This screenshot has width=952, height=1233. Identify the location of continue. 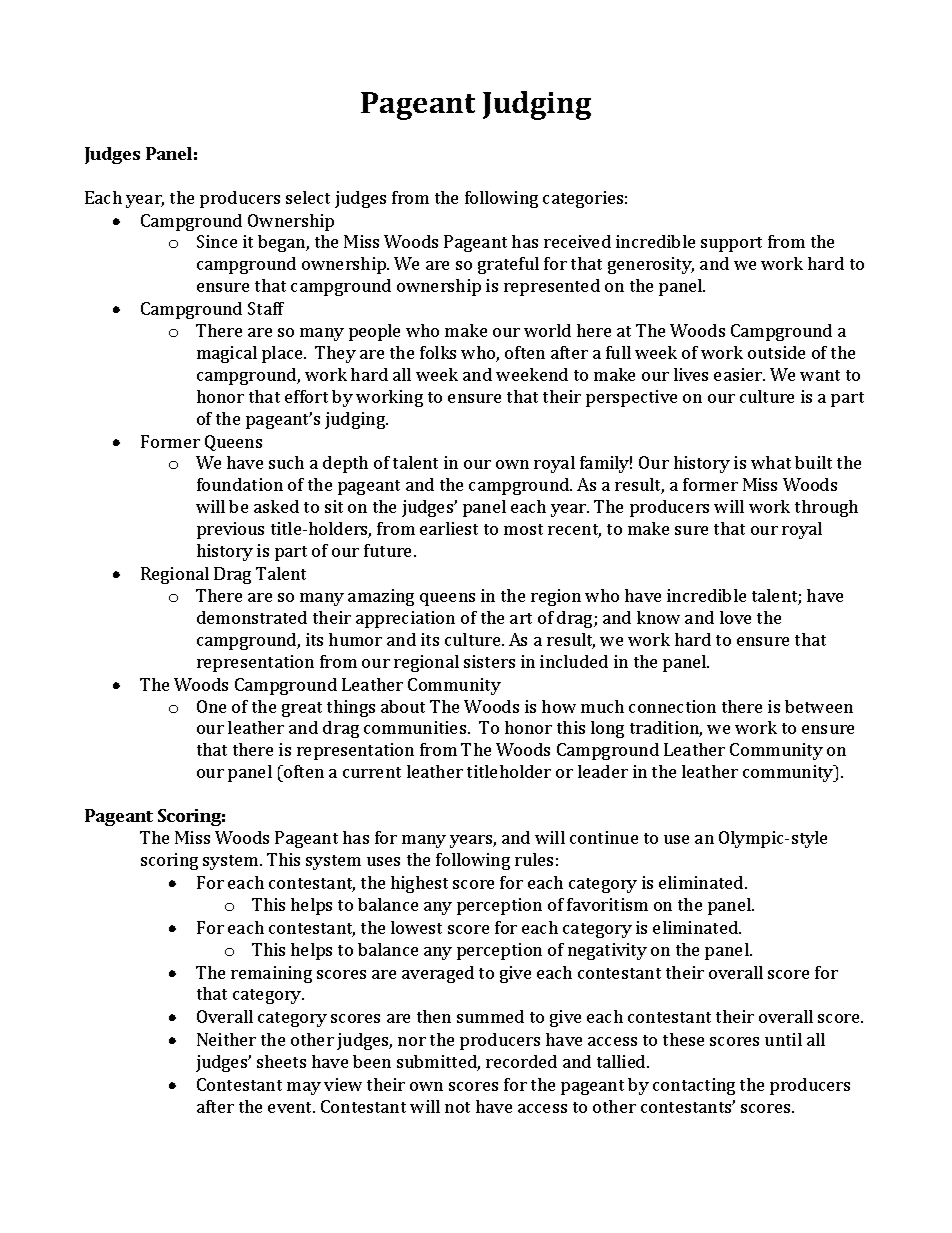
(604, 837).
